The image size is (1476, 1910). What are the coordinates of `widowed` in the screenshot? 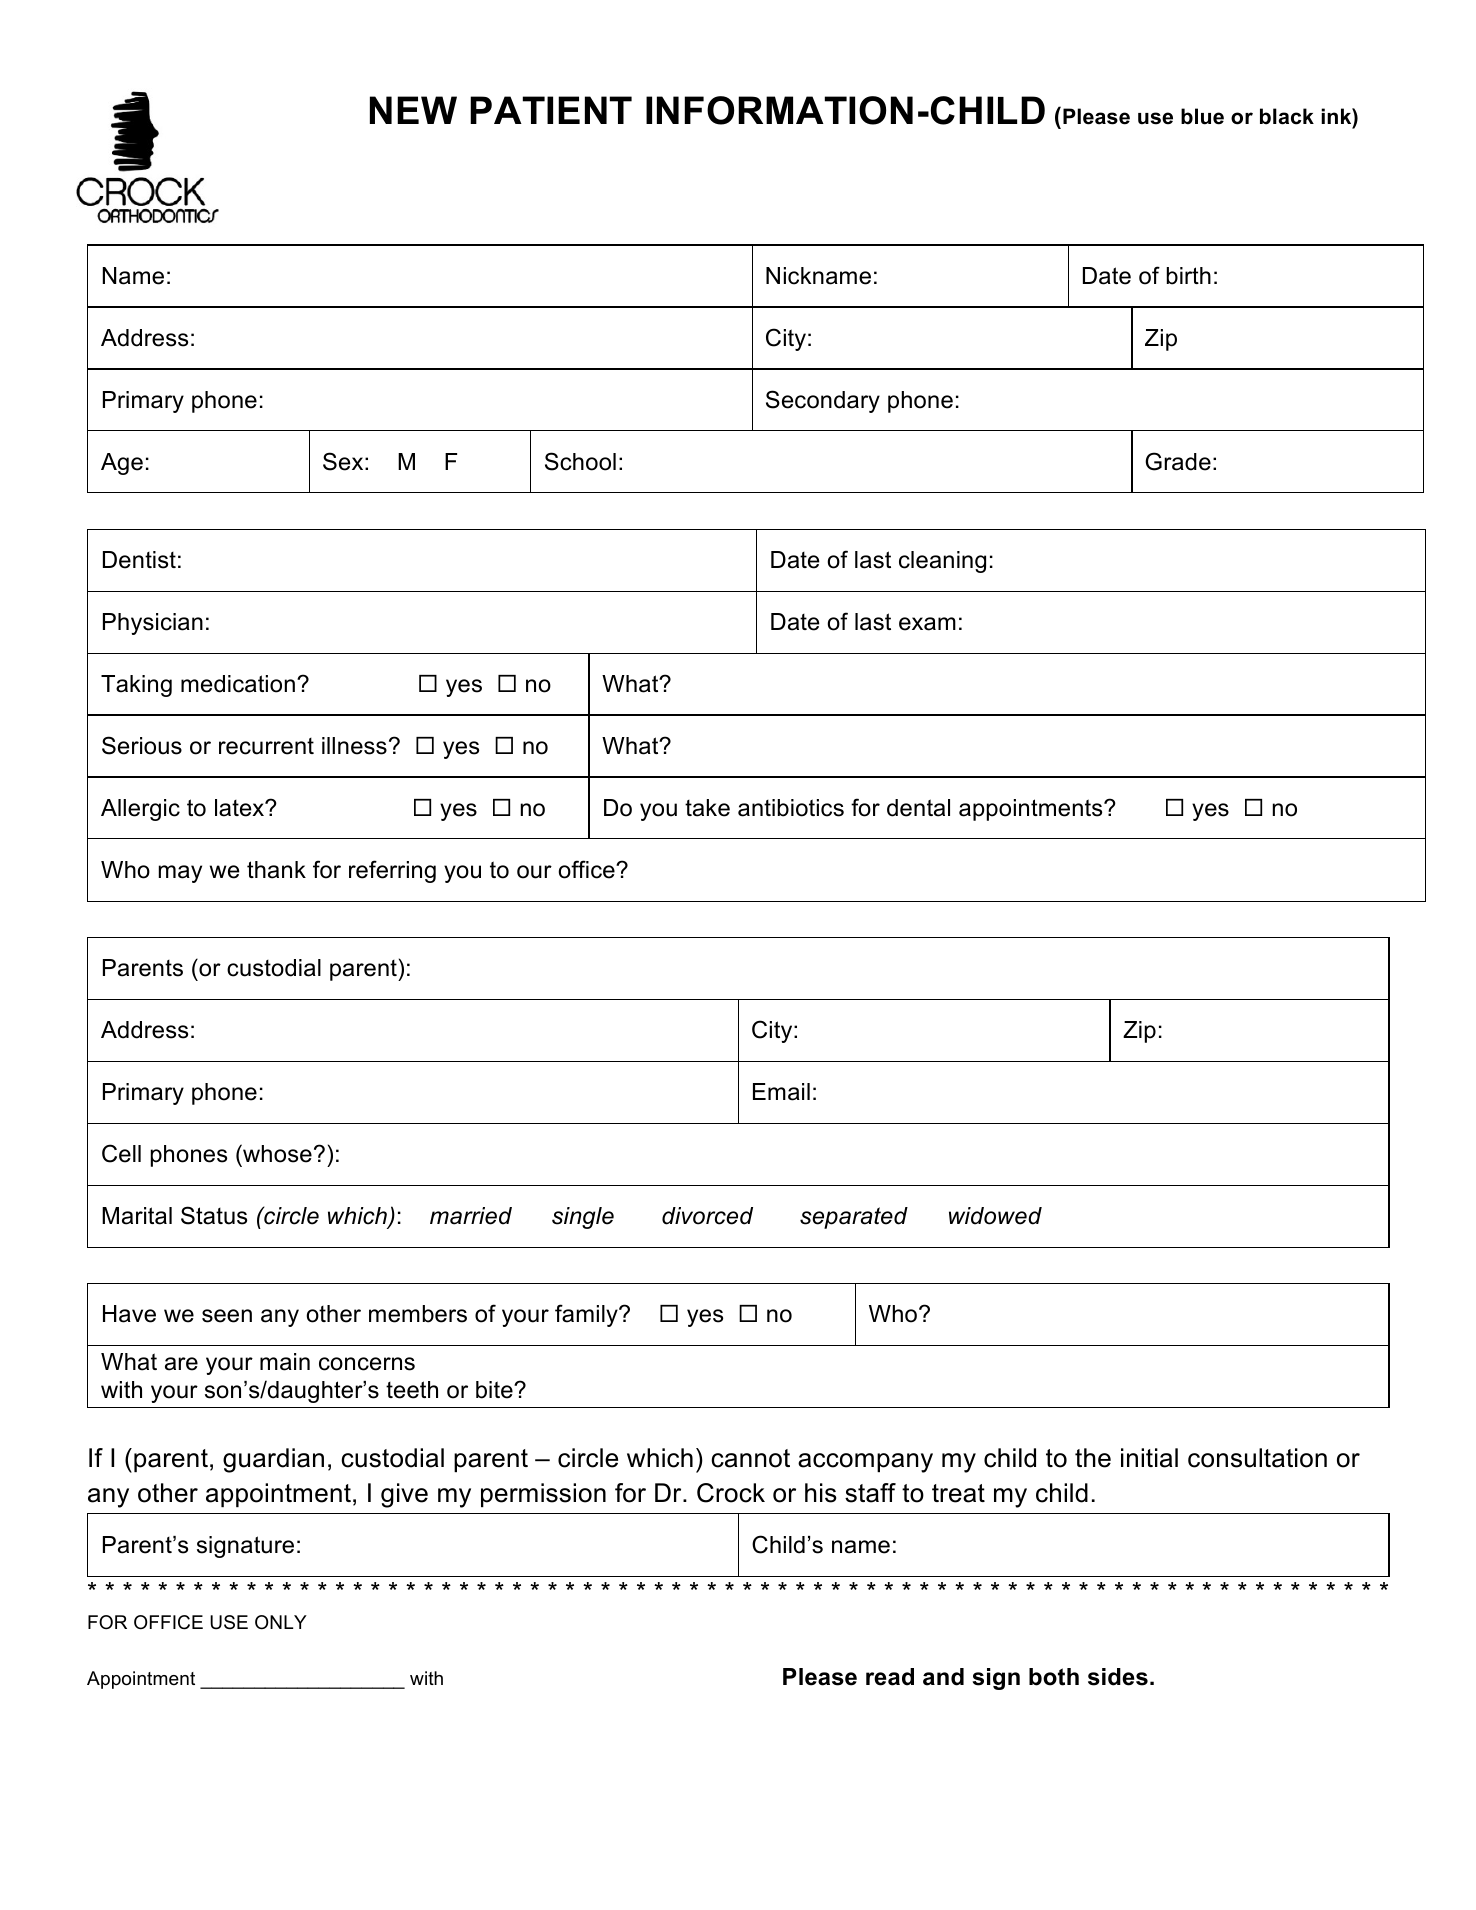 It's located at (995, 1216).
